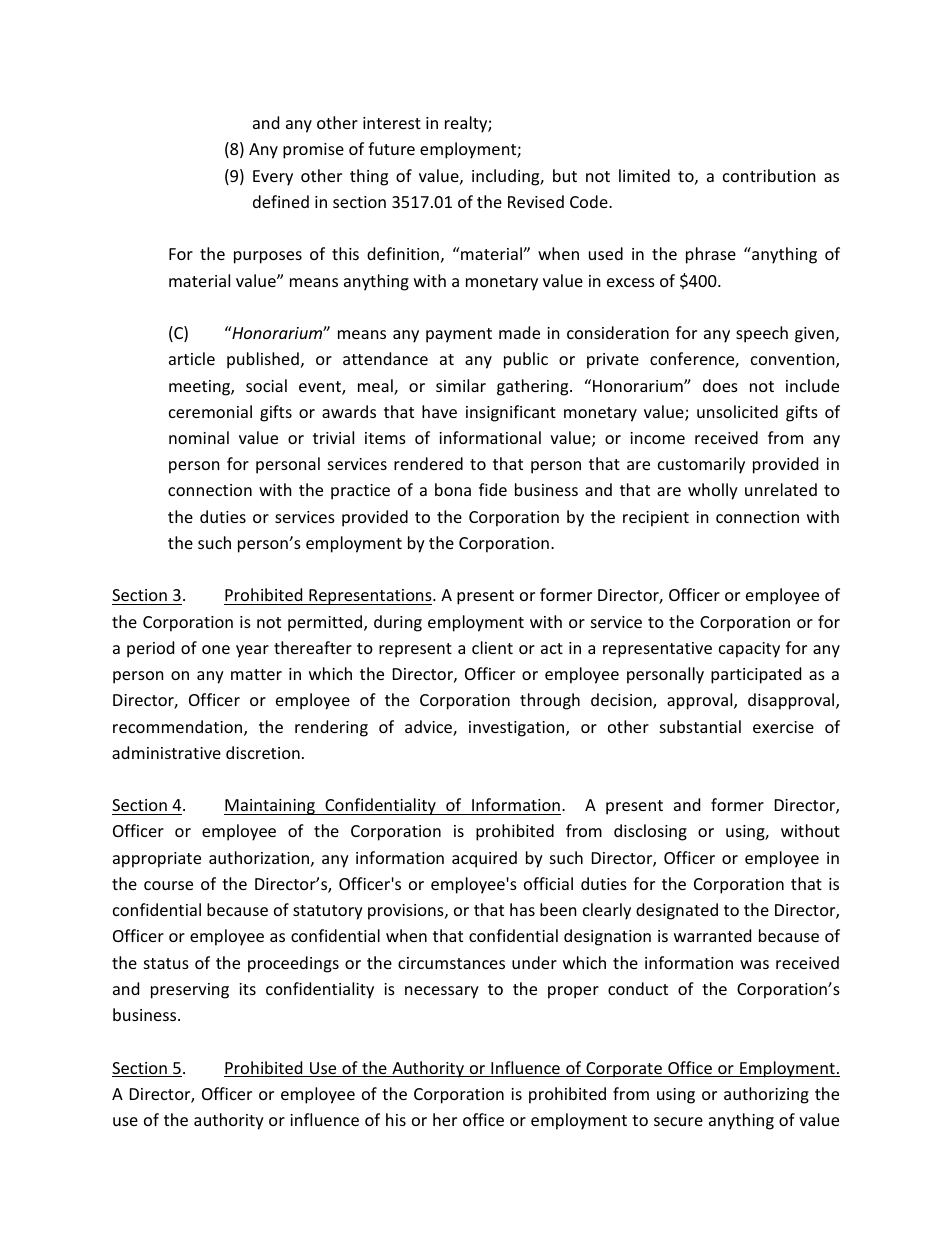 The height and width of the screenshot is (1233, 952). I want to click on customarily, so click(701, 465).
